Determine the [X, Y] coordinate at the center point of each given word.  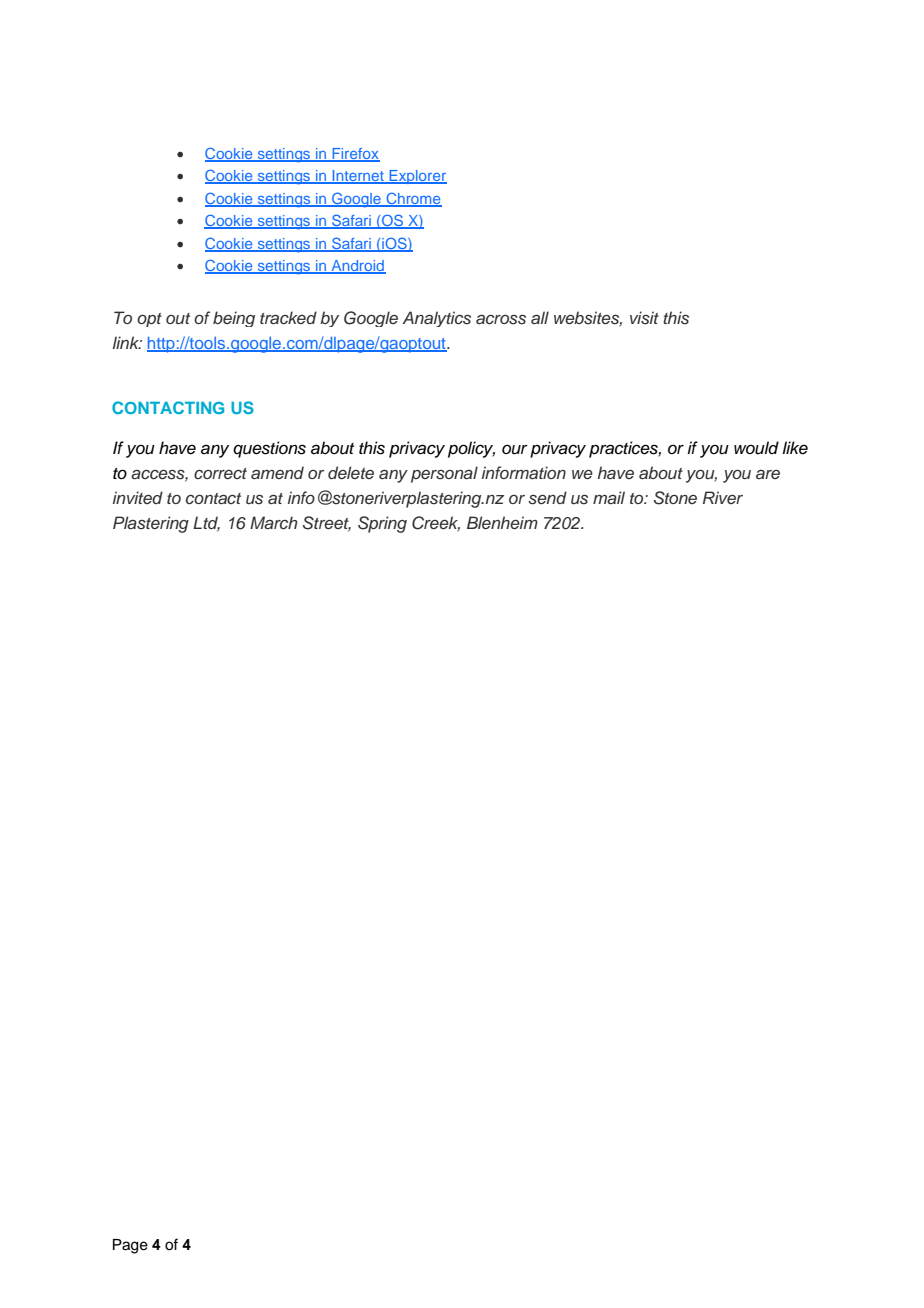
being [234, 319]
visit [644, 318]
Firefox [355, 155]
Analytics [436, 319]
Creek [436, 524]
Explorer [417, 177]
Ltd [206, 524]
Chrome [413, 199]
